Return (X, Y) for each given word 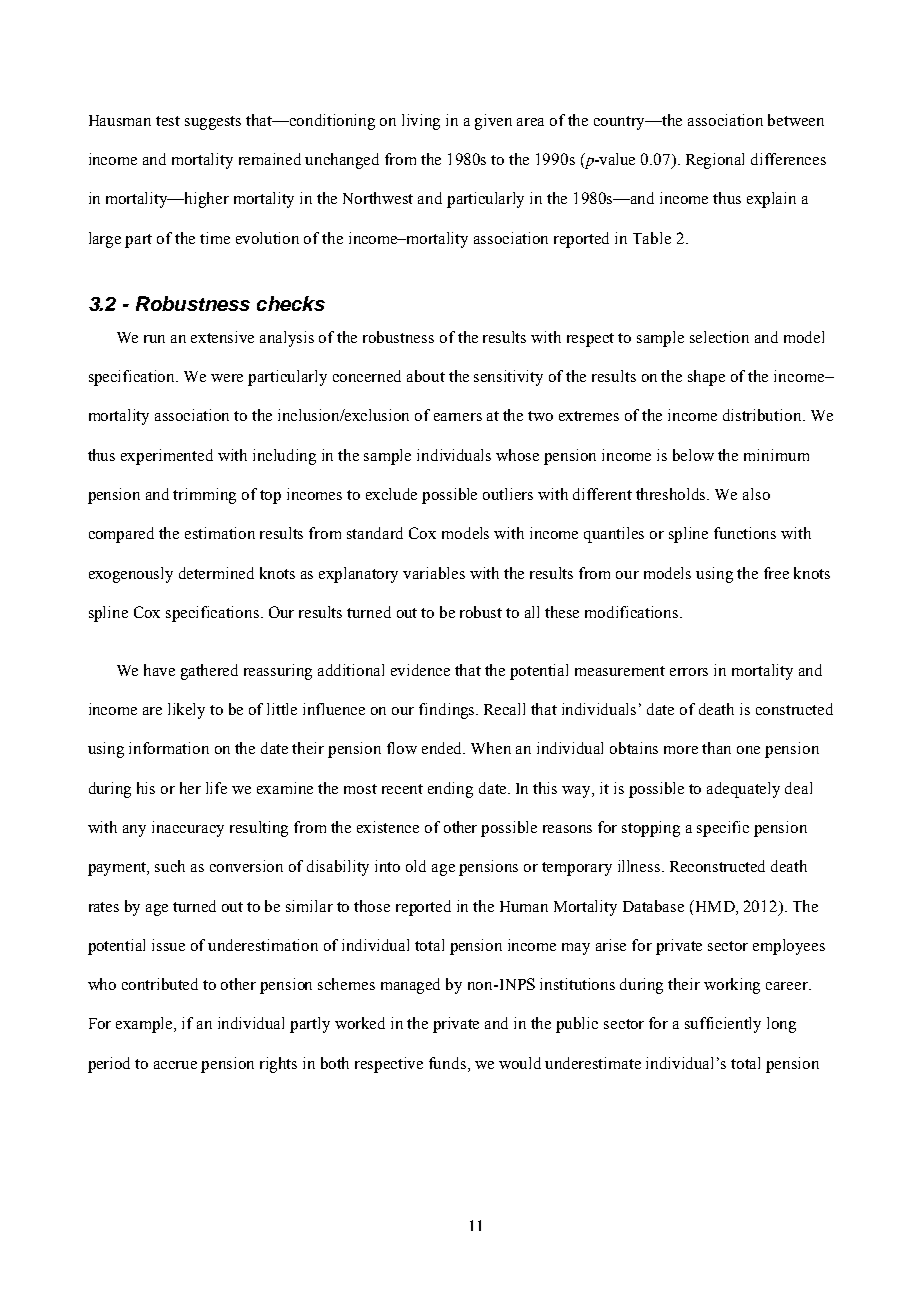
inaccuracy (188, 829)
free (776, 573)
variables (434, 573)
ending (450, 790)
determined (216, 573)
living (421, 122)
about (426, 376)
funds (449, 1063)
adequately (743, 790)
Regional (715, 161)
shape (706, 378)
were (227, 378)
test (168, 121)
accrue (175, 1065)
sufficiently (723, 1025)
